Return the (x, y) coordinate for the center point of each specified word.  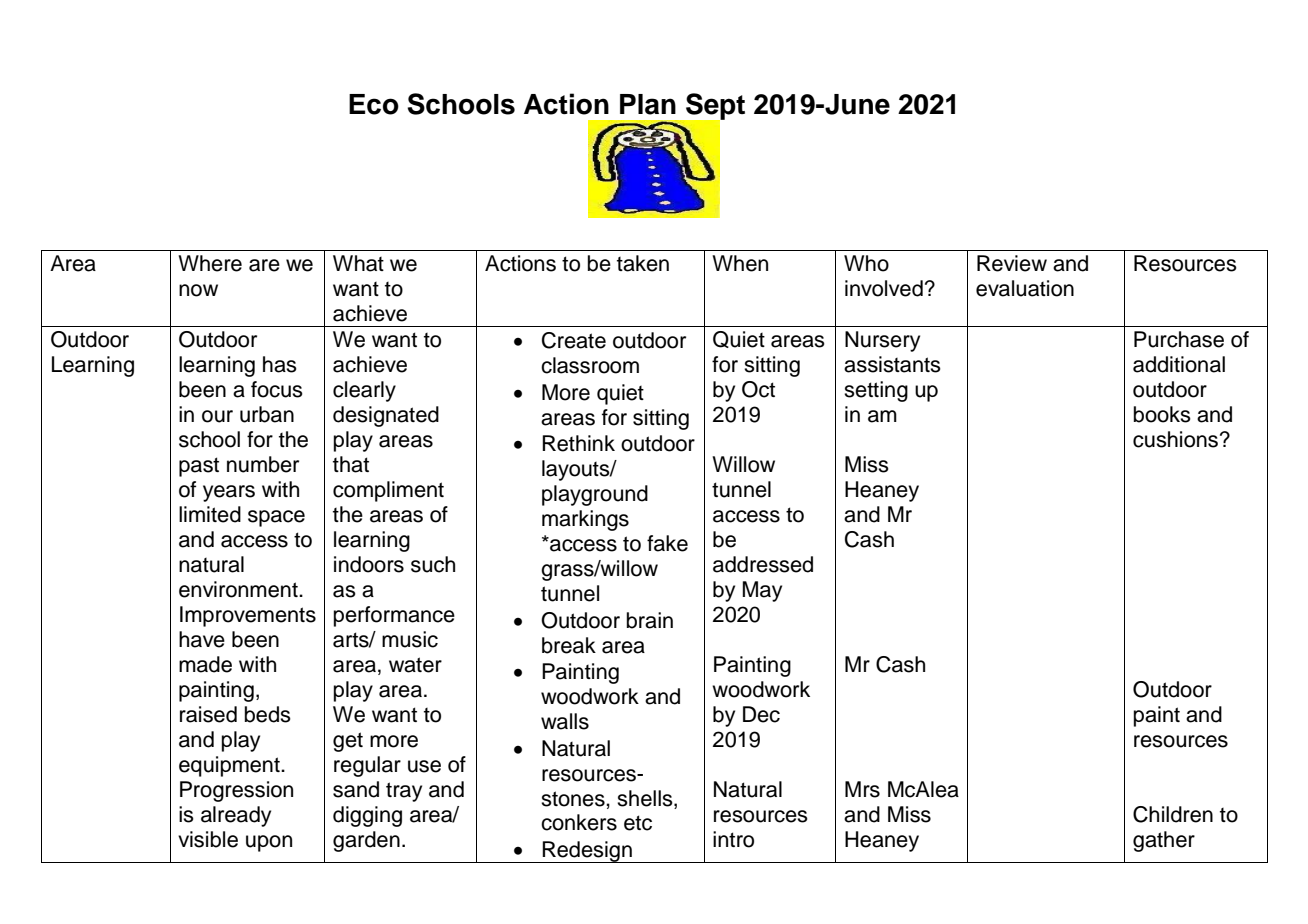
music (410, 639)
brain (650, 620)
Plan (648, 104)
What (358, 263)
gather (1164, 841)
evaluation (1025, 288)
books (1162, 414)
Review (1012, 263)
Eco (374, 104)
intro (733, 839)
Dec (761, 714)
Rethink (578, 443)
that (351, 464)
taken (643, 263)
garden (366, 841)
